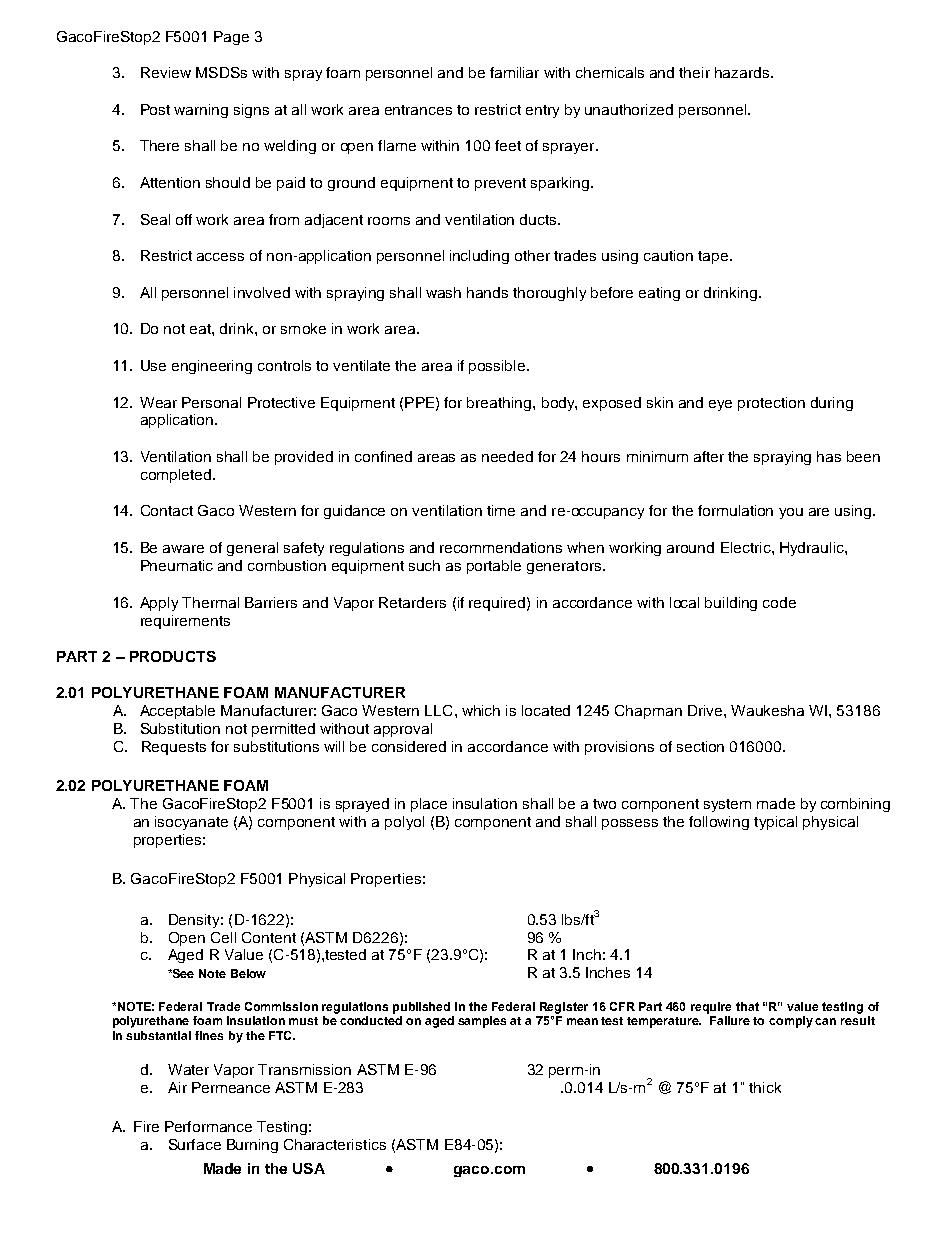 The width and height of the screenshot is (952, 1233). What do you see at coordinates (191, 823) in the screenshot?
I see `isocyanate` at bounding box center [191, 823].
